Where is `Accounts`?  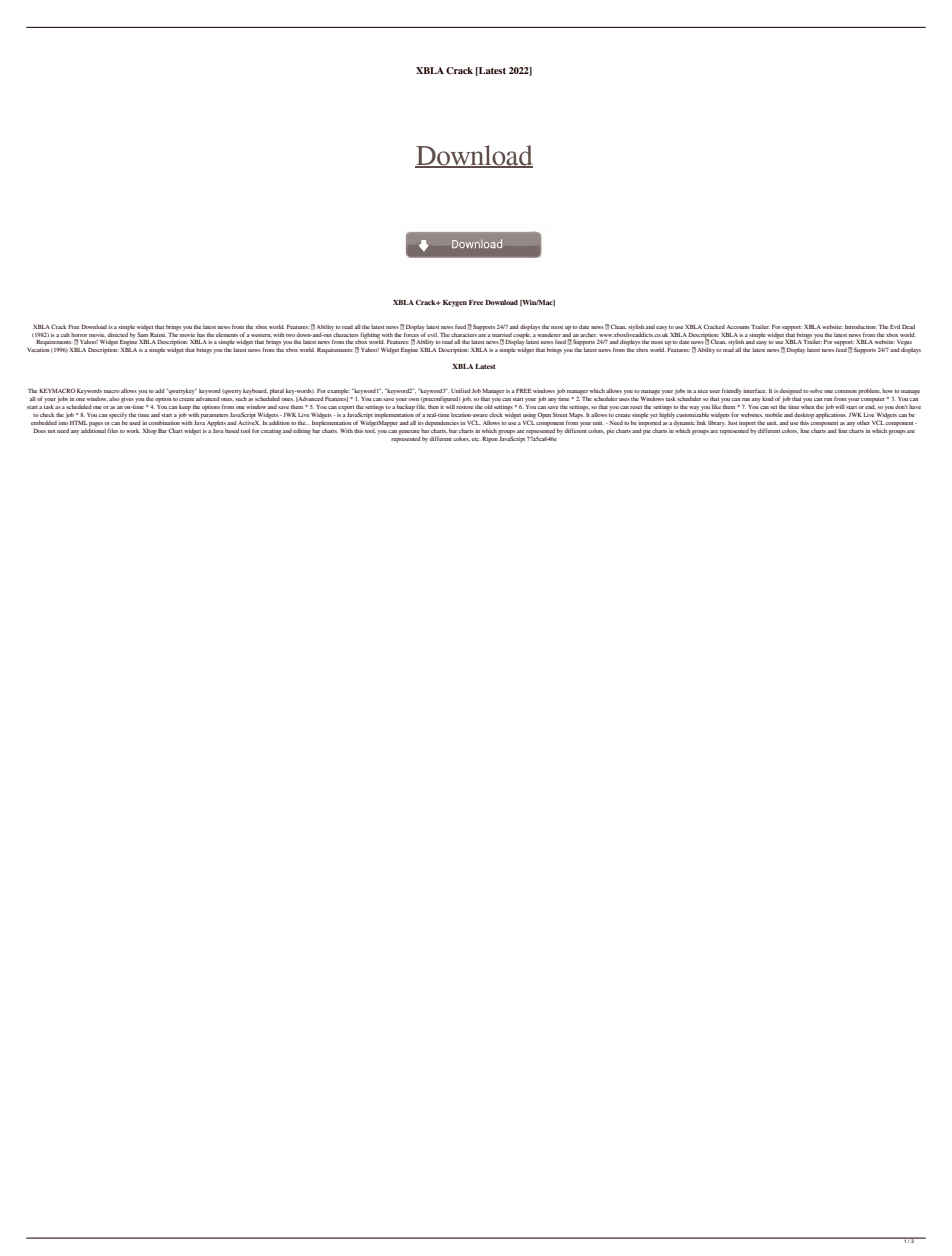
Accounts is located at coordinates (738, 327).
